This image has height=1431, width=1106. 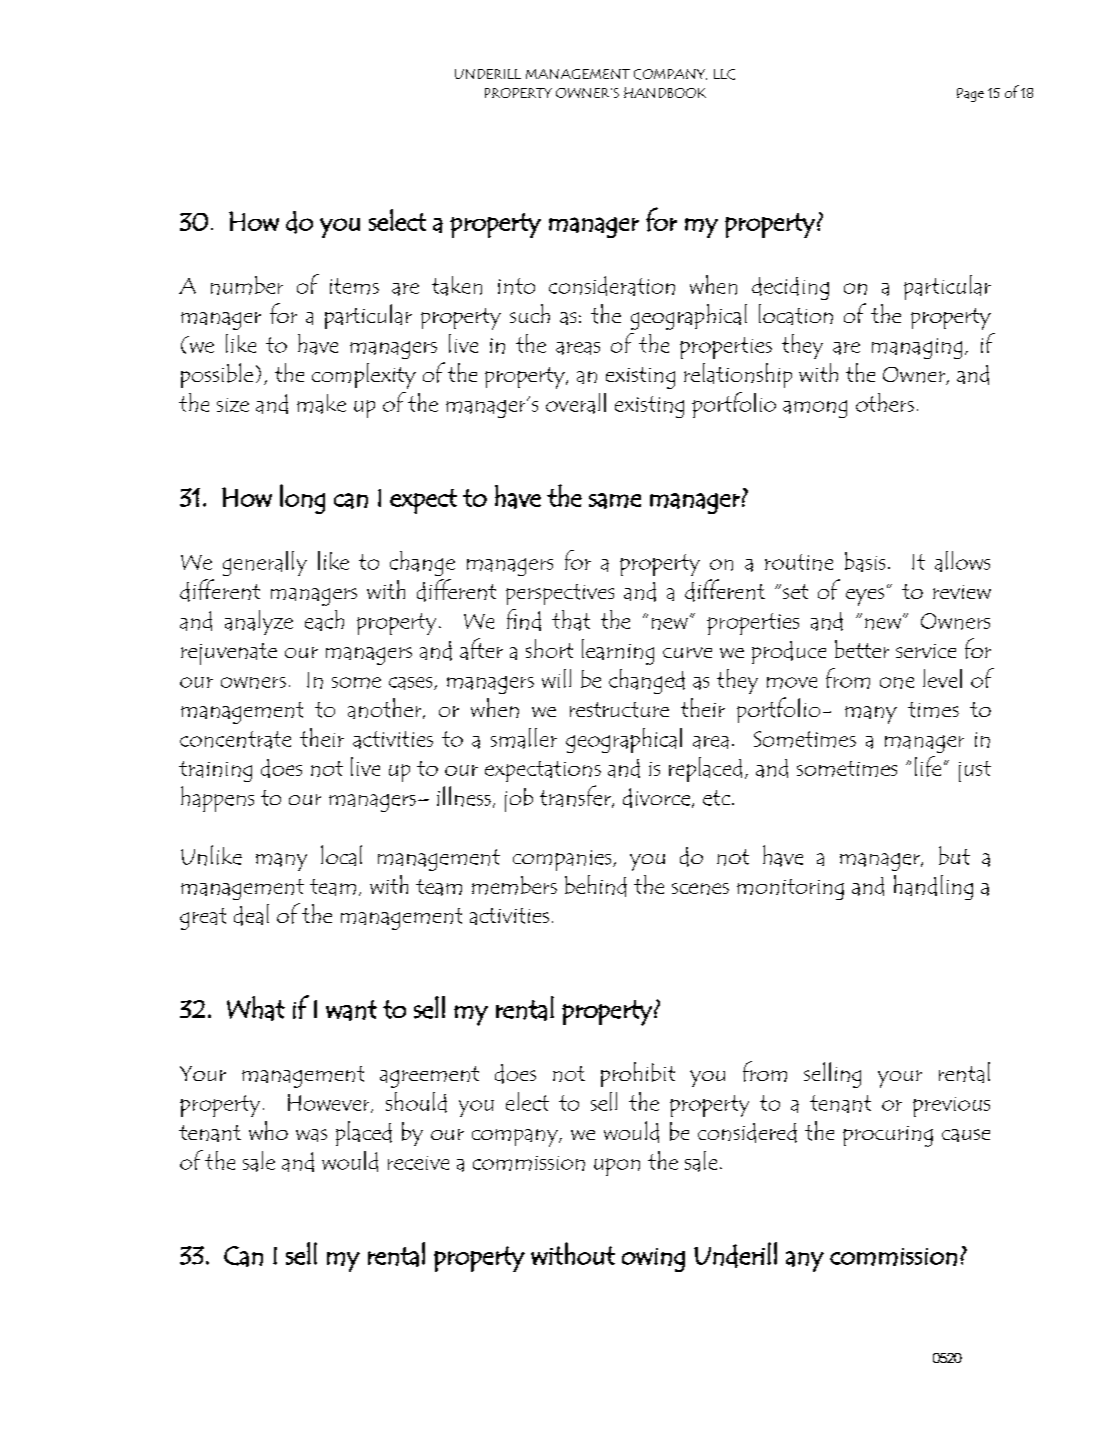 I want to click on HANDBOOK, so click(x=665, y=92).
